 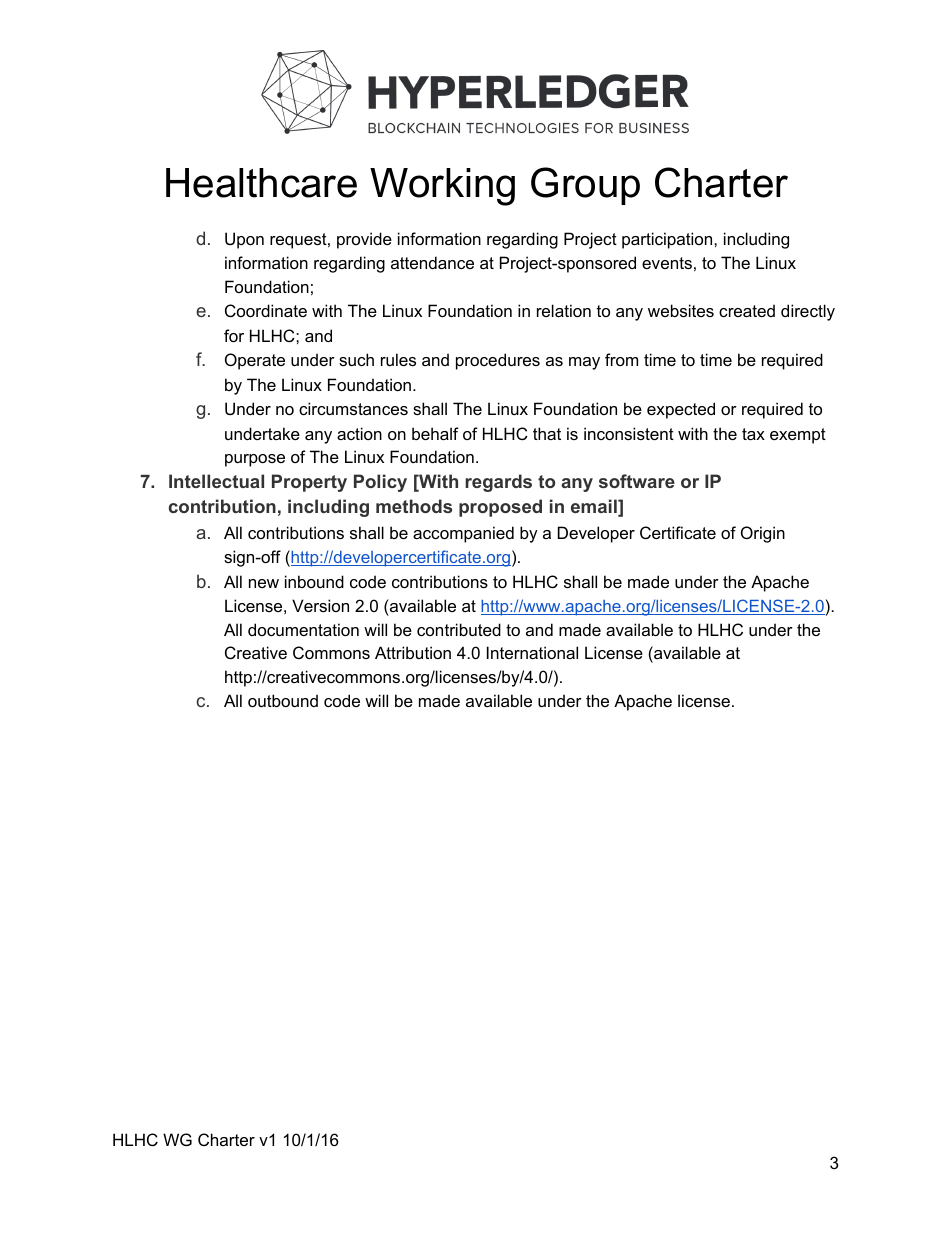 What do you see at coordinates (500, 508) in the screenshot?
I see `proposed` at bounding box center [500, 508].
